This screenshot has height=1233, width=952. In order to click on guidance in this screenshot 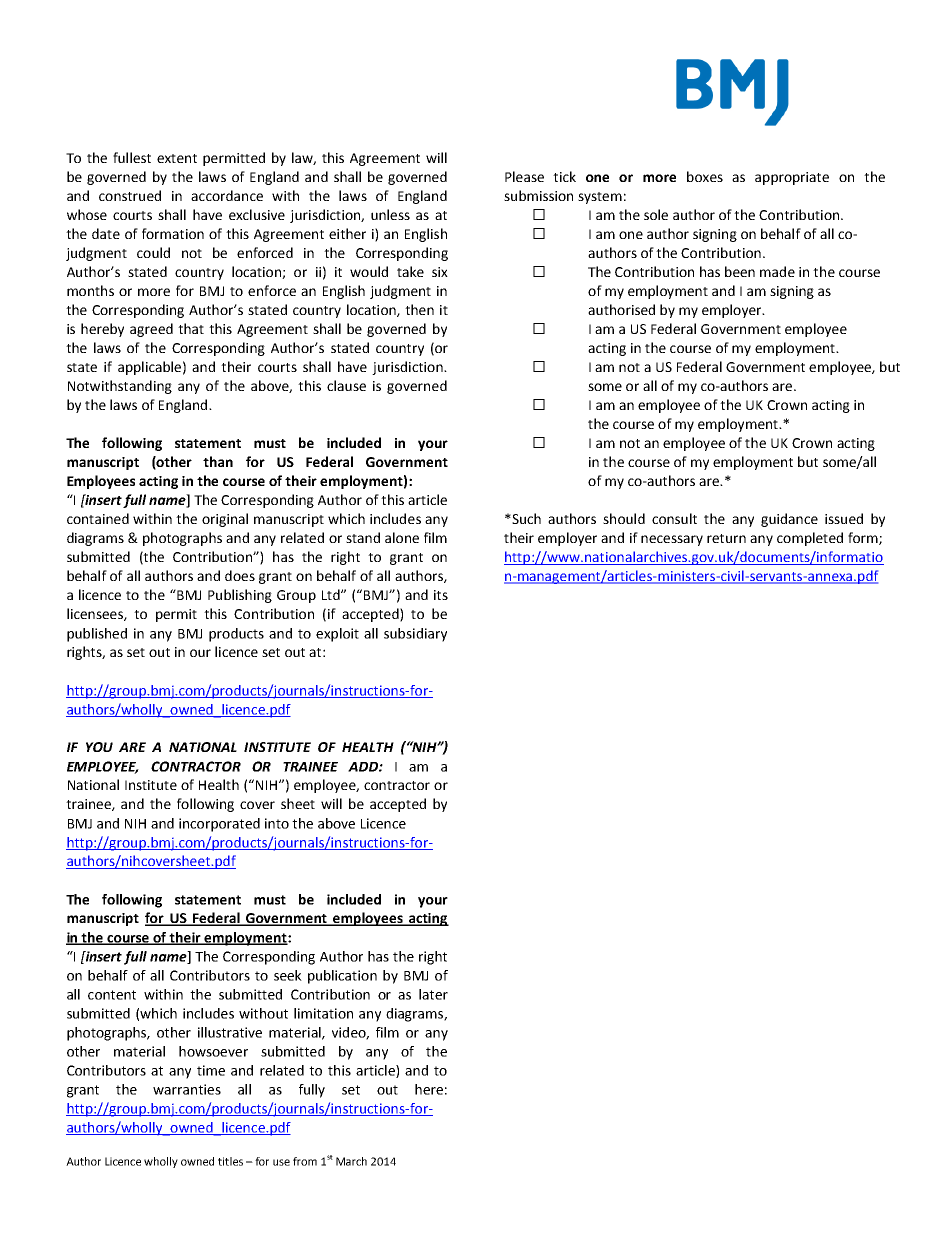, I will do `click(789, 520)`.
